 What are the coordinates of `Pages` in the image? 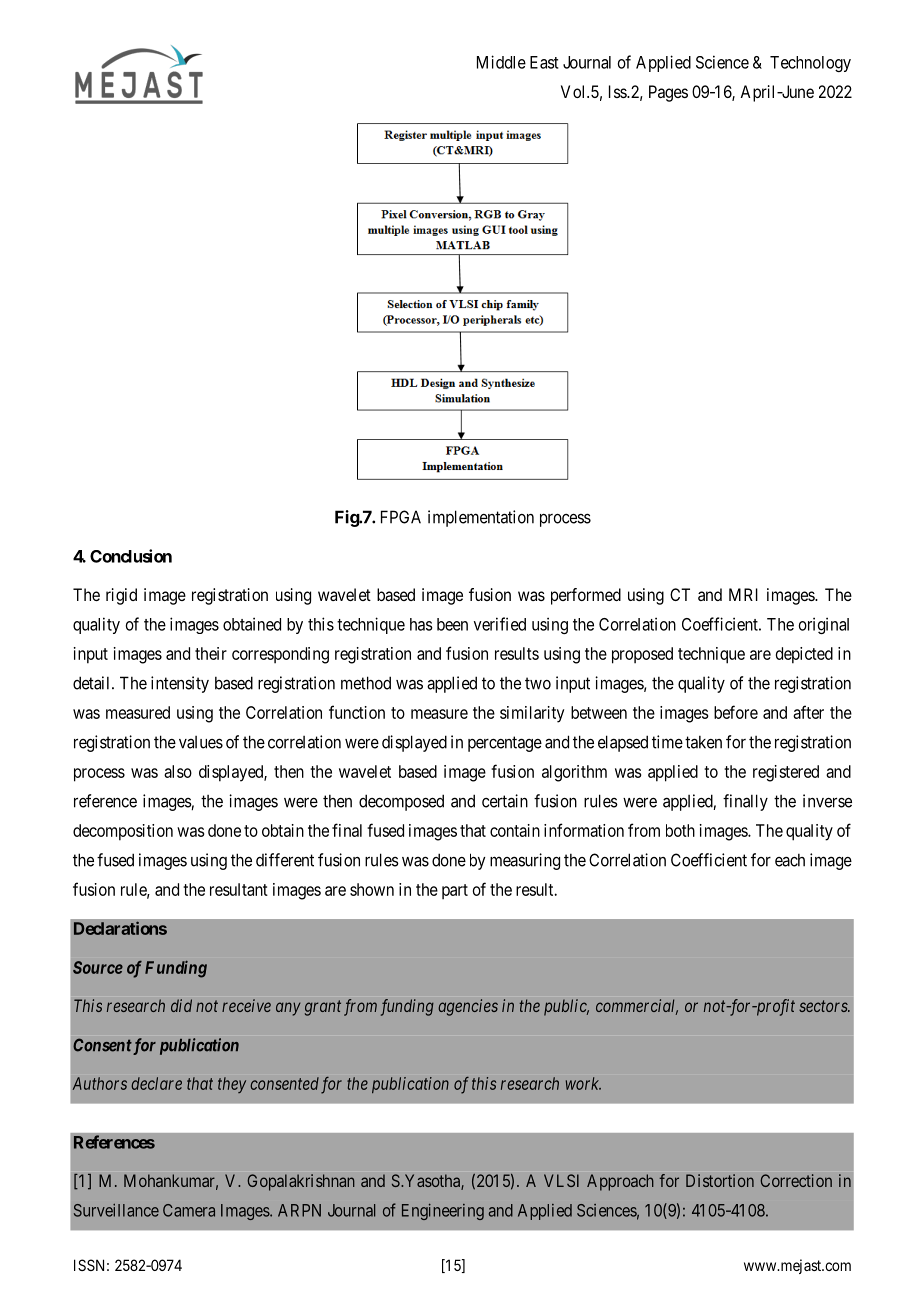 It's located at (668, 93).
